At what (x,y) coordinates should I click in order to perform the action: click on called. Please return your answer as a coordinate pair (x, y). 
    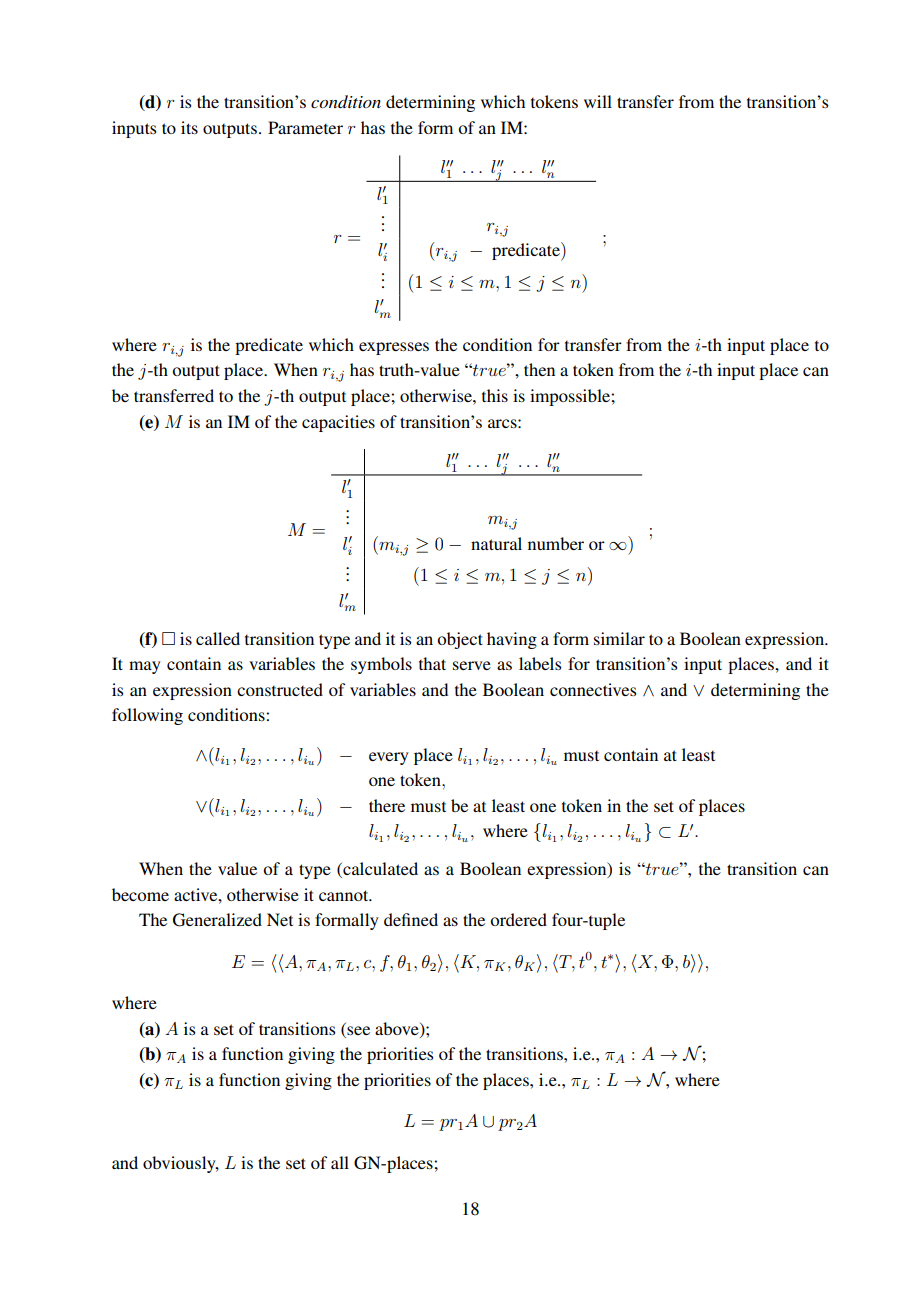
    Looking at the image, I should click on (218, 638).
